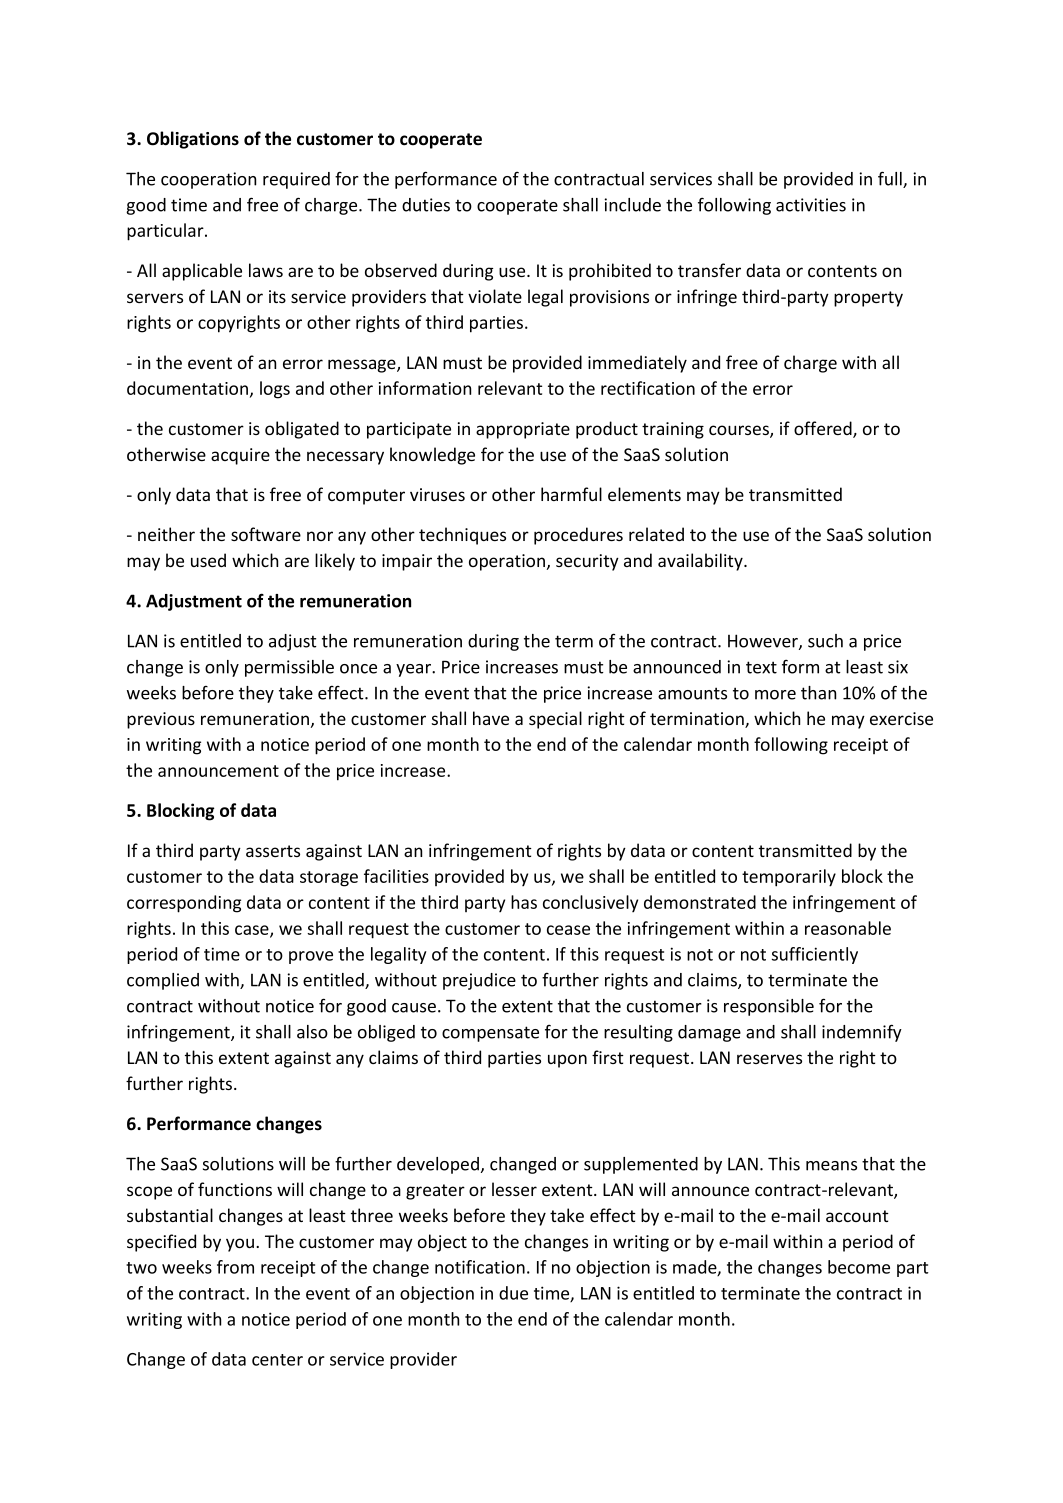 The height and width of the screenshot is (1503, 1063). Describe the element at coordinates (818, 693) in the screenshot. I see `than` at that location.
